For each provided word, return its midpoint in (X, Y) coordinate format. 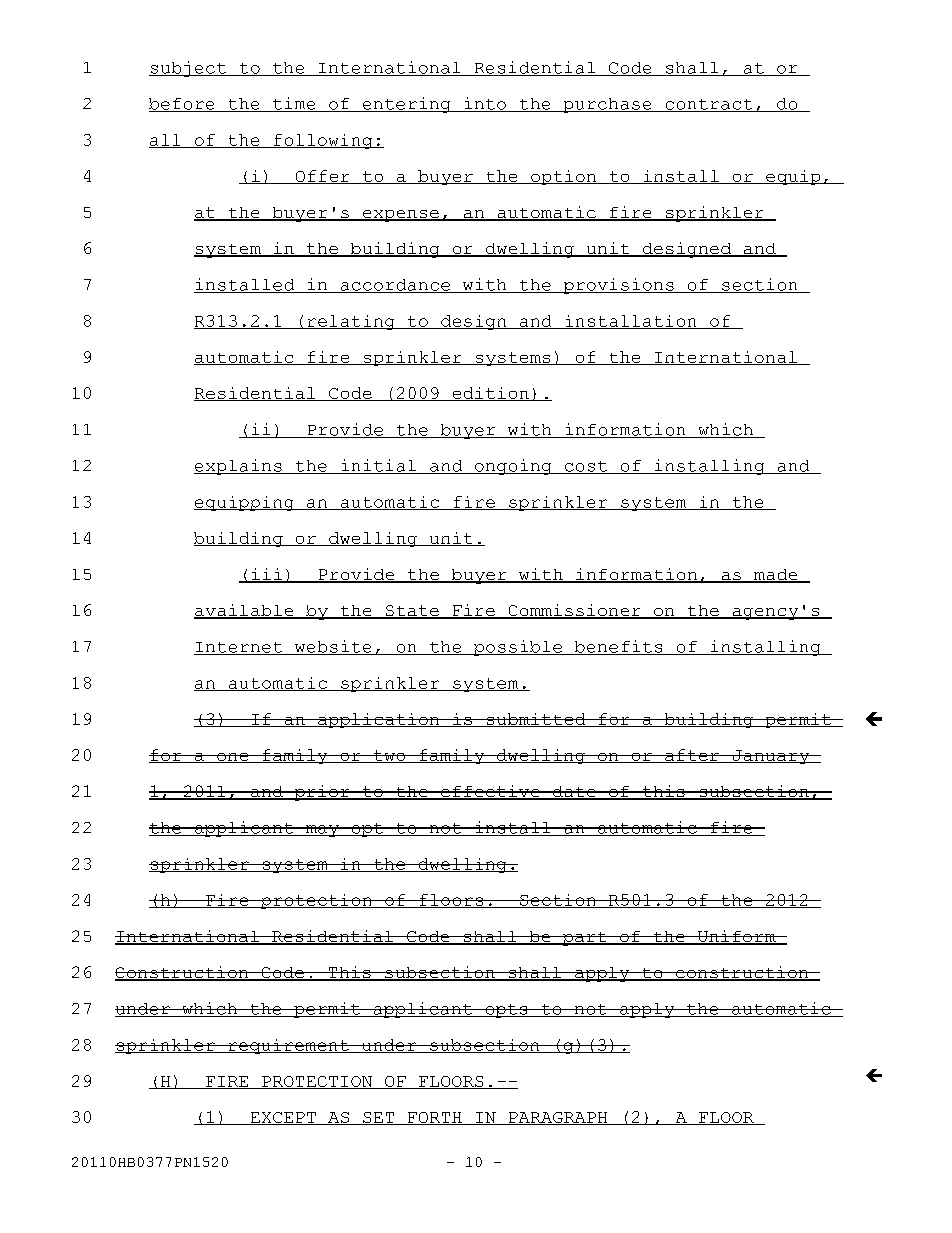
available (245, 611)
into (485, 104)
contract (709, 105)
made (776, 576)
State (412, 612)
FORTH (435, 1118)
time (294, 104)
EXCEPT (283, 1118)
